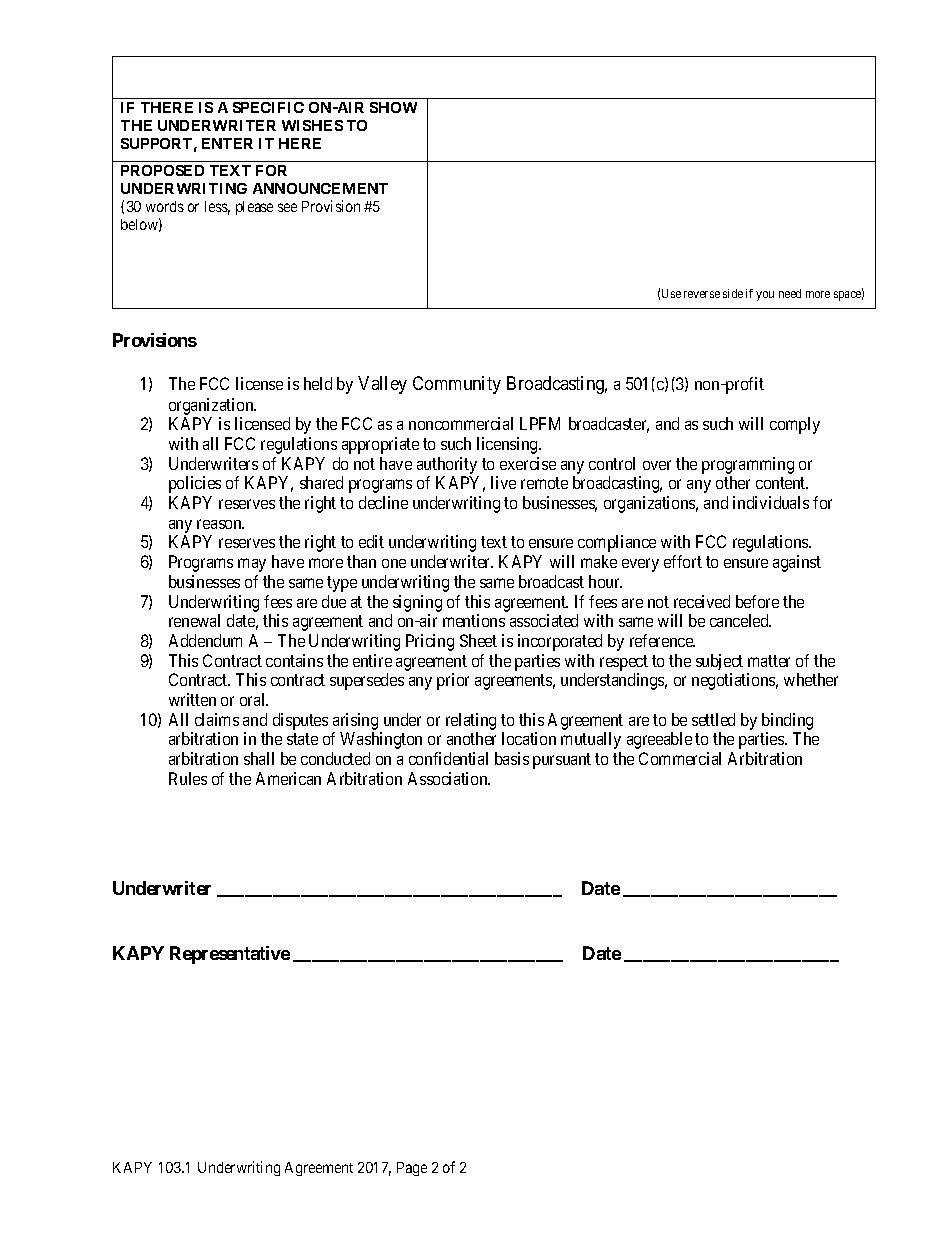 The width and height of the page is (952, 1233). I want to click on Sheet, so click(478, 640).
